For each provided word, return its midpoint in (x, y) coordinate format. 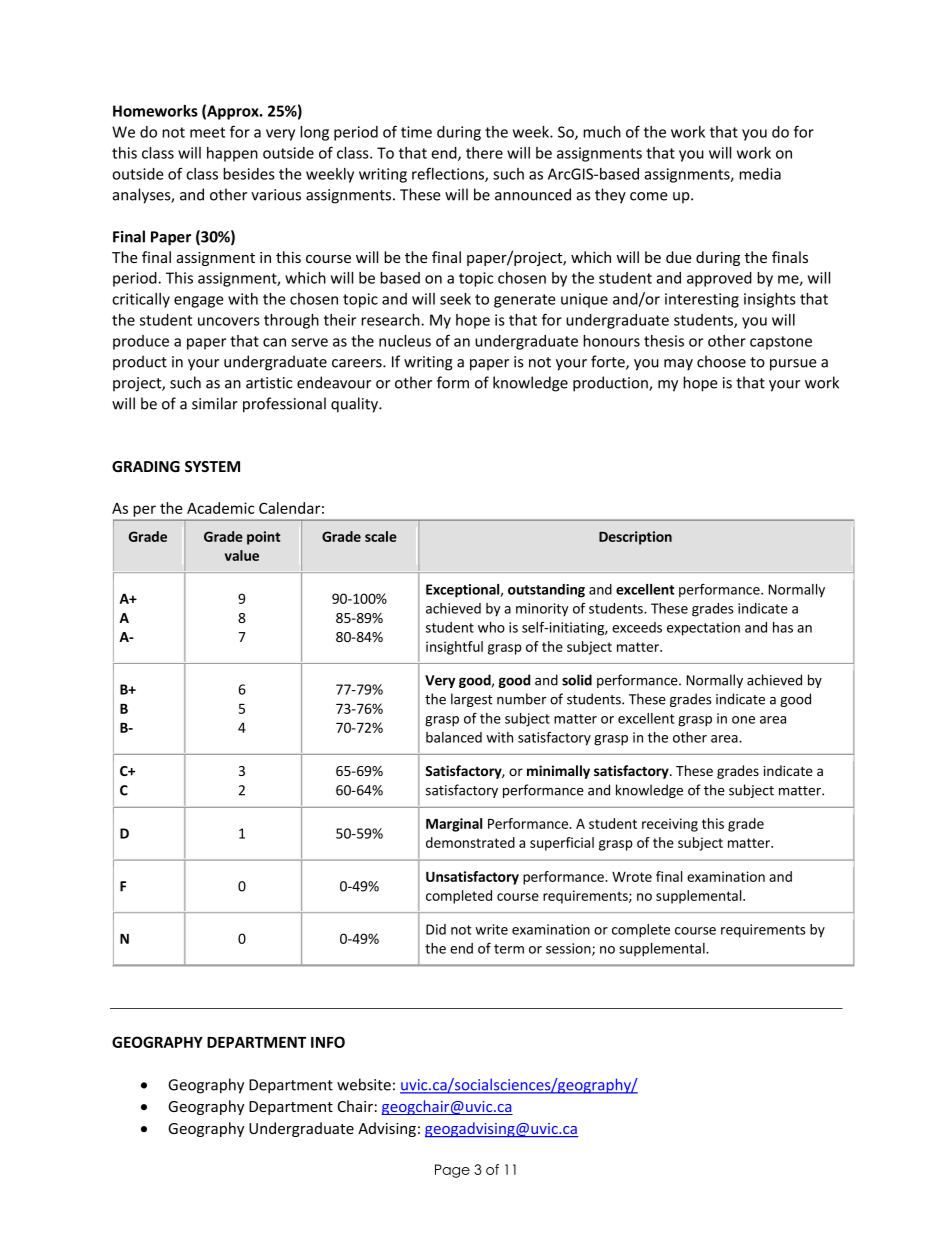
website (364, 1084)
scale (381, 536)
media (760, 174)
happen (232, 154)
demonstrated (470, 842)
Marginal (454, 825)
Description (635, 538)
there (484, 153)
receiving (670, 825)
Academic (220, 508)
